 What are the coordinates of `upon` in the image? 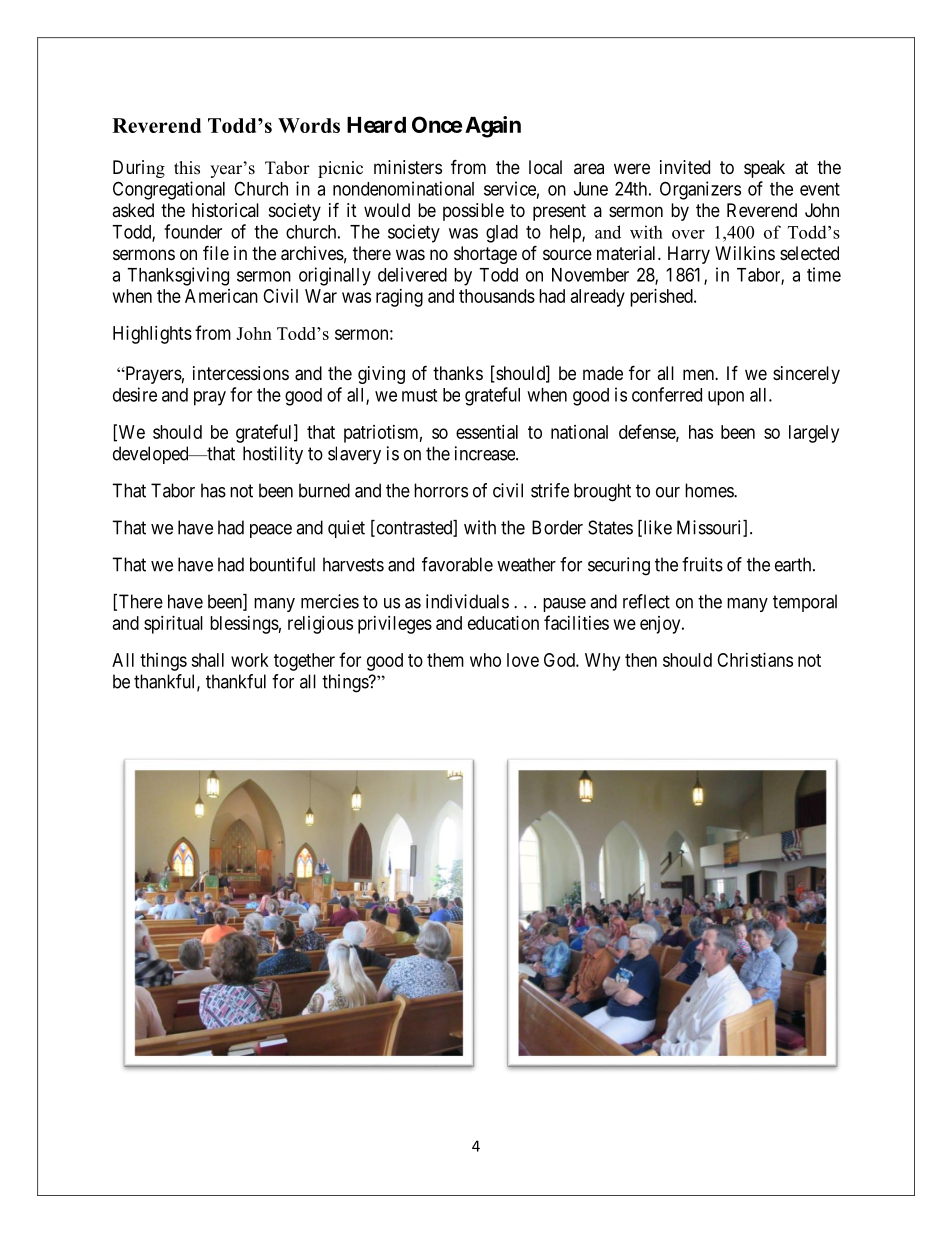 It's located at (726, 398).
